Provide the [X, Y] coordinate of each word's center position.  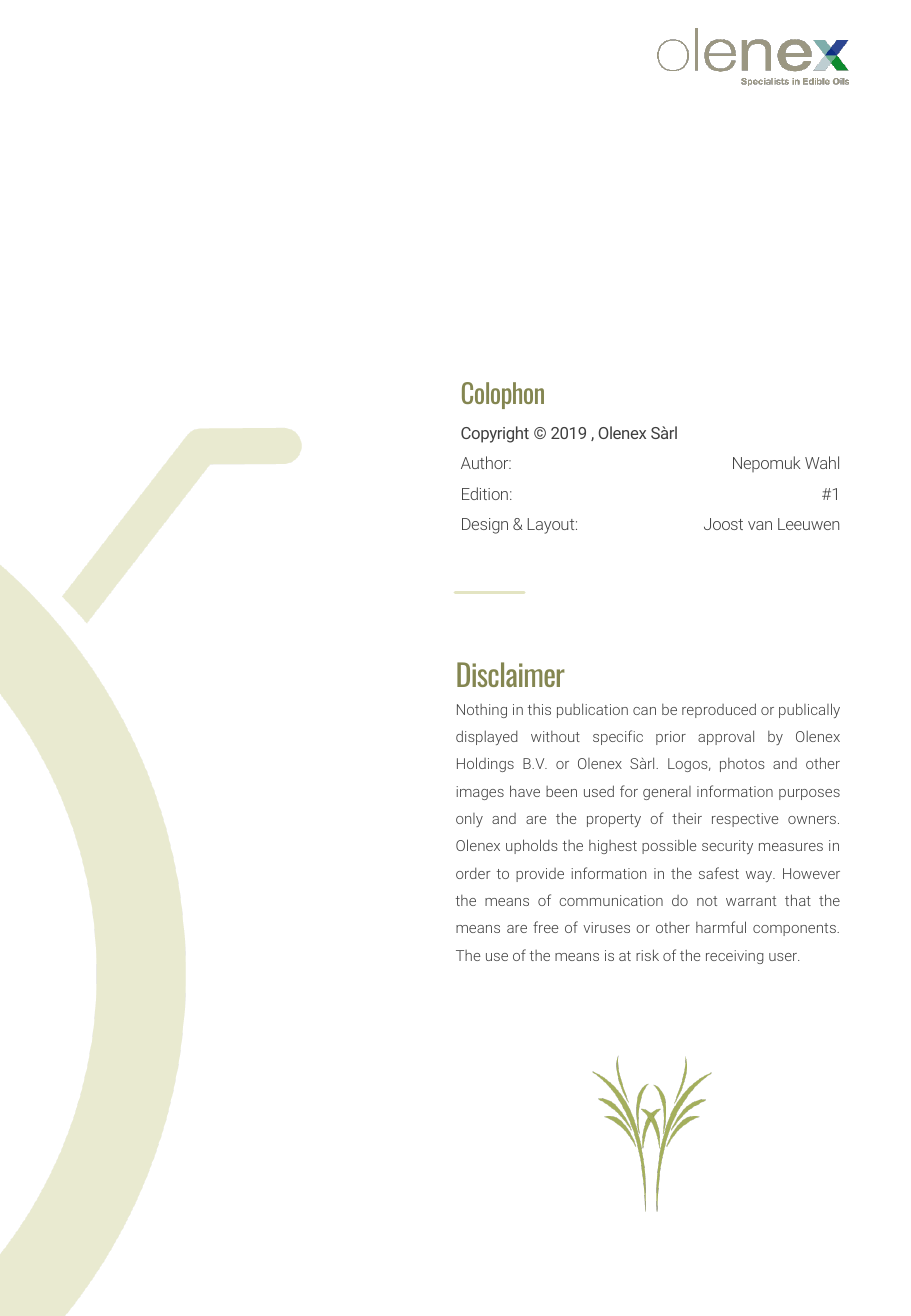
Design [485, 526]
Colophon [503, 395]
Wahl [822, 462]
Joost [723, 524]
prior [671, 738]
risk [647, 955]
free [546, 927]
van [760, 525]
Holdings [485, 764]
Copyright [495, 434]
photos [742, 765]
